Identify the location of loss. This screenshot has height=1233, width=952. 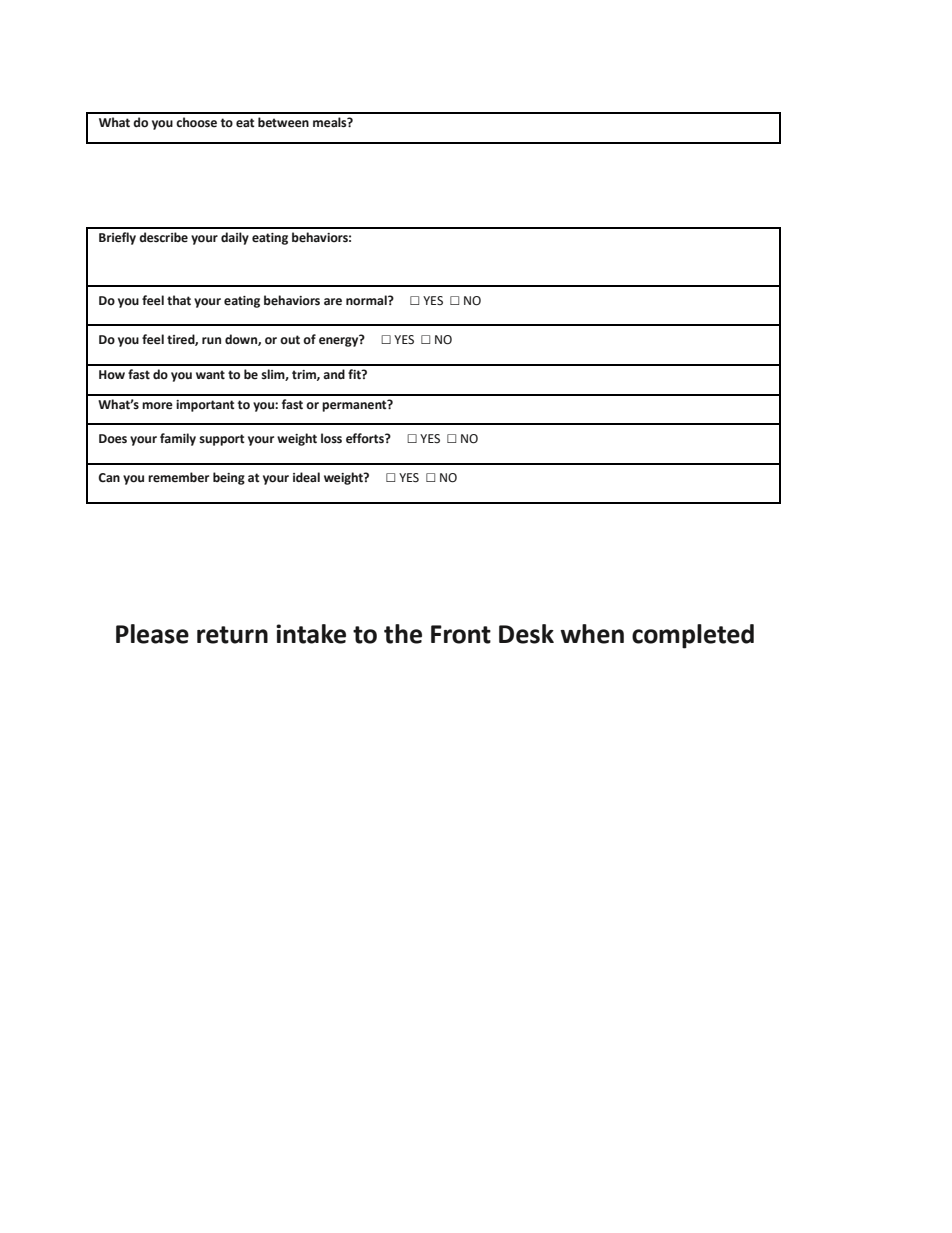
(331, 438).
